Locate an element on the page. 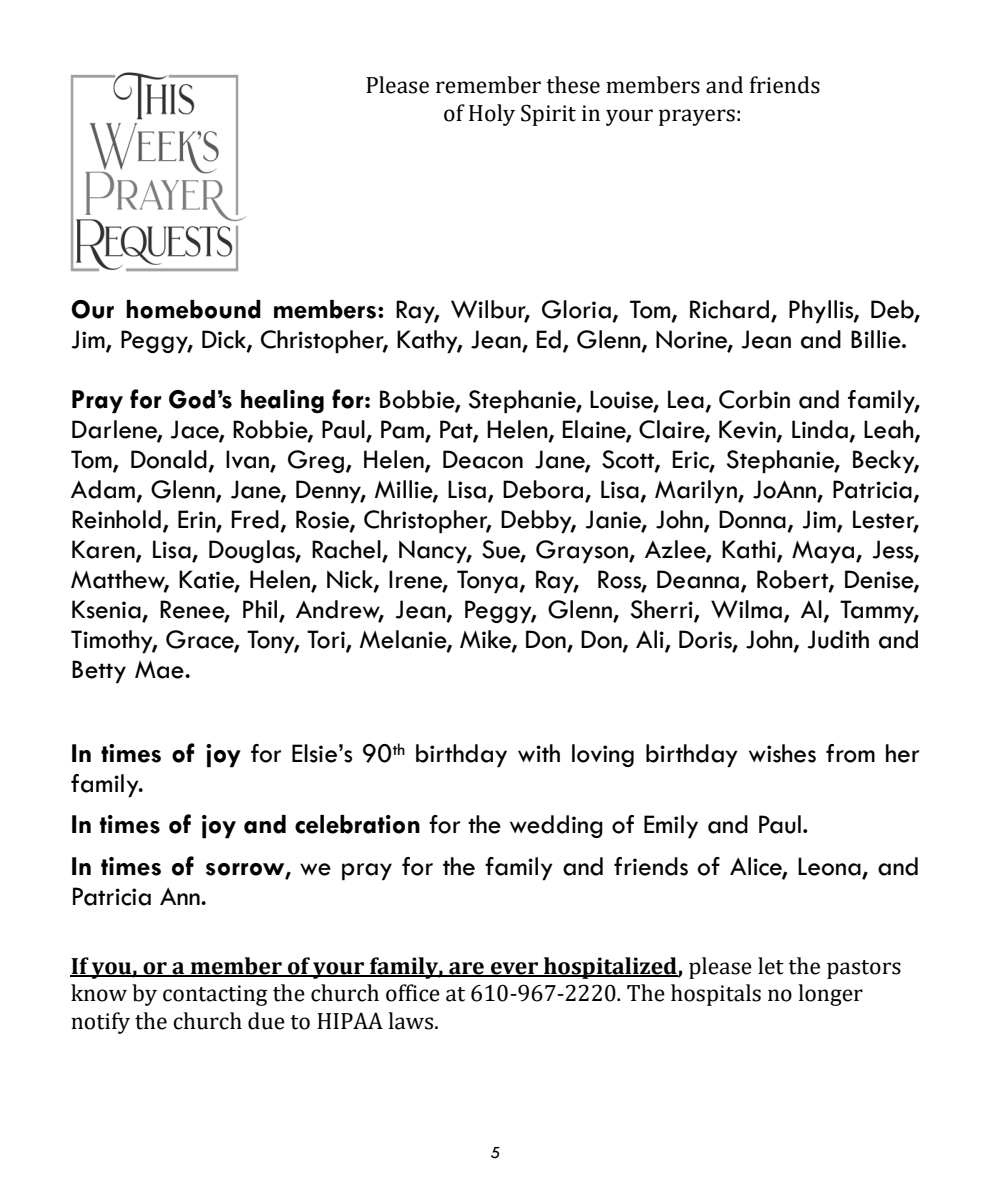 The image size is (991, 1204). healing is located at coordinates (282, 401).
